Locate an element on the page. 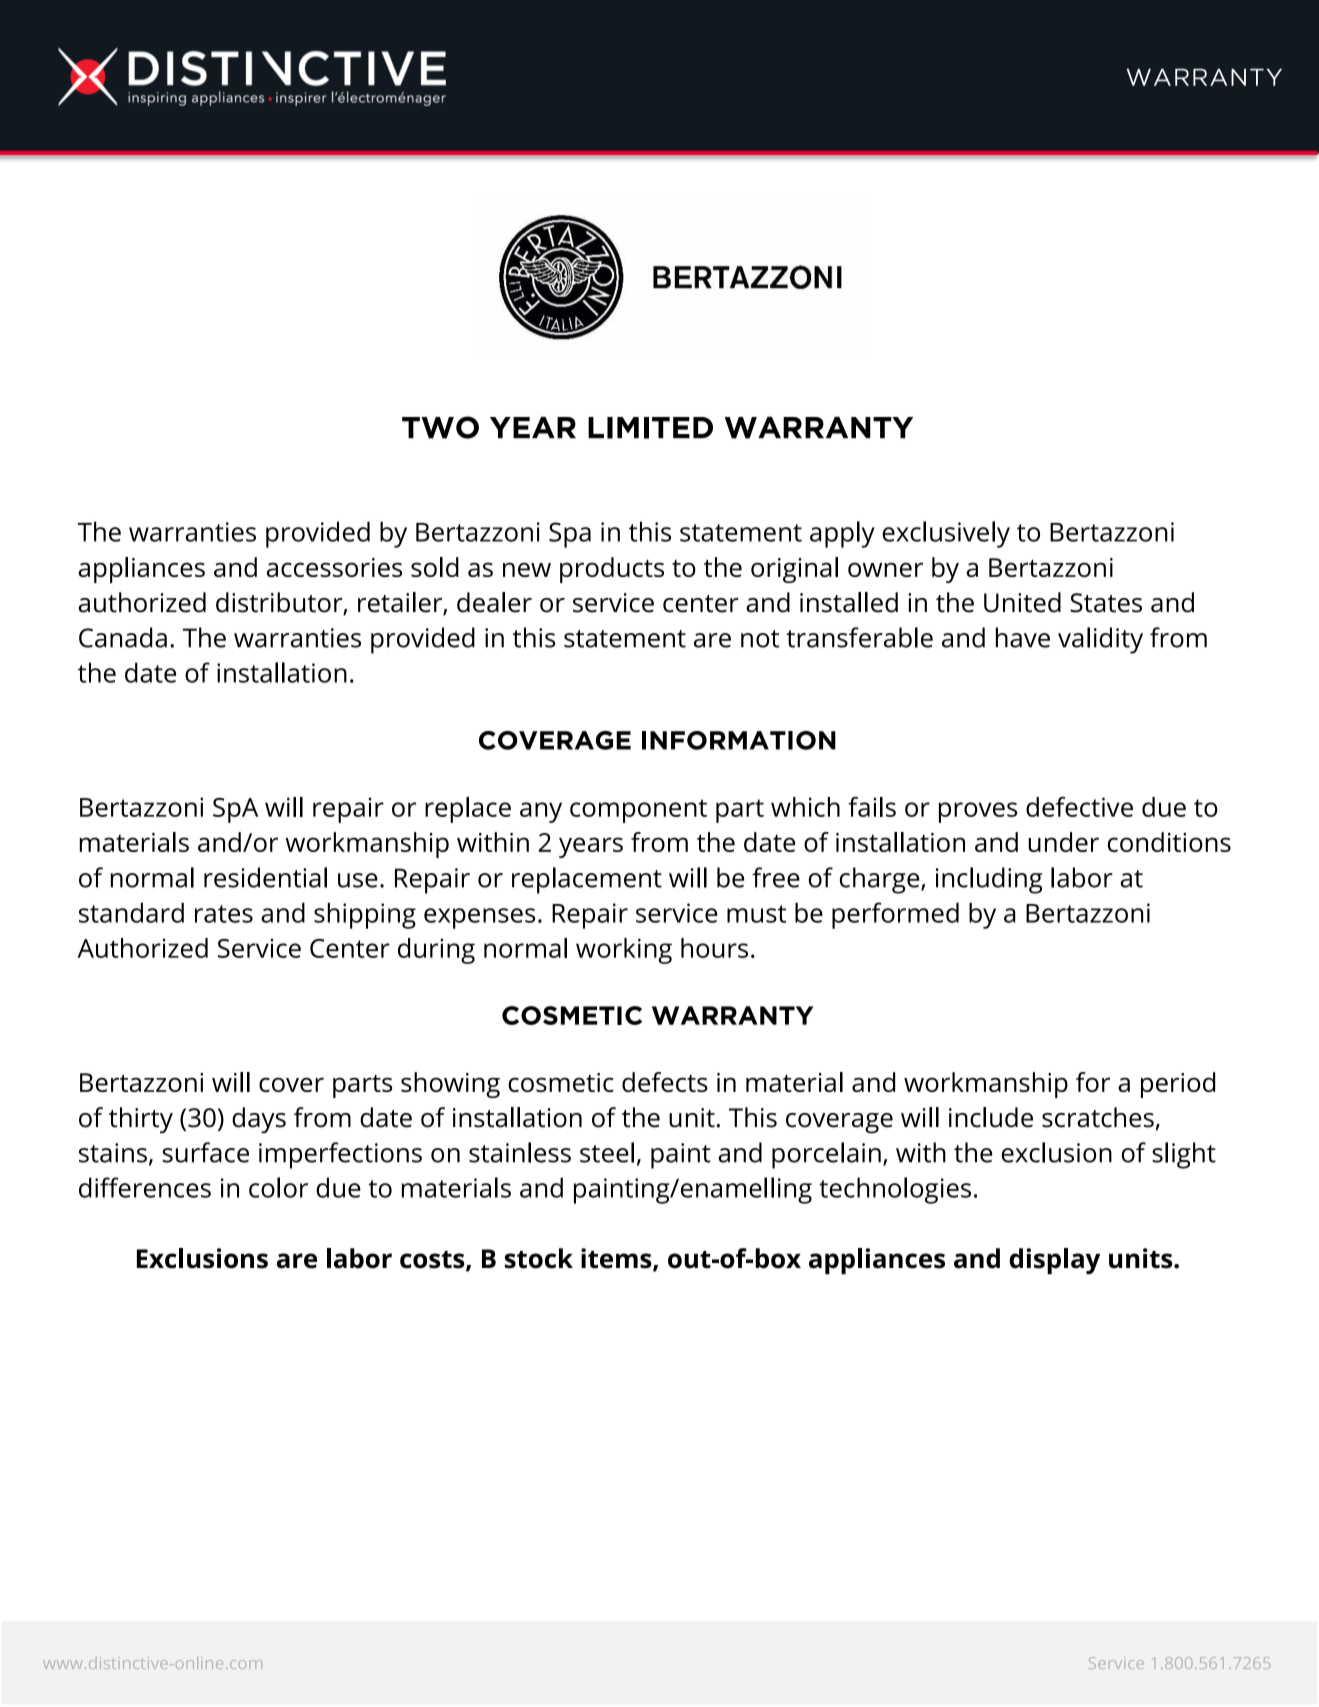  working is located at coordinates (624, 951).
